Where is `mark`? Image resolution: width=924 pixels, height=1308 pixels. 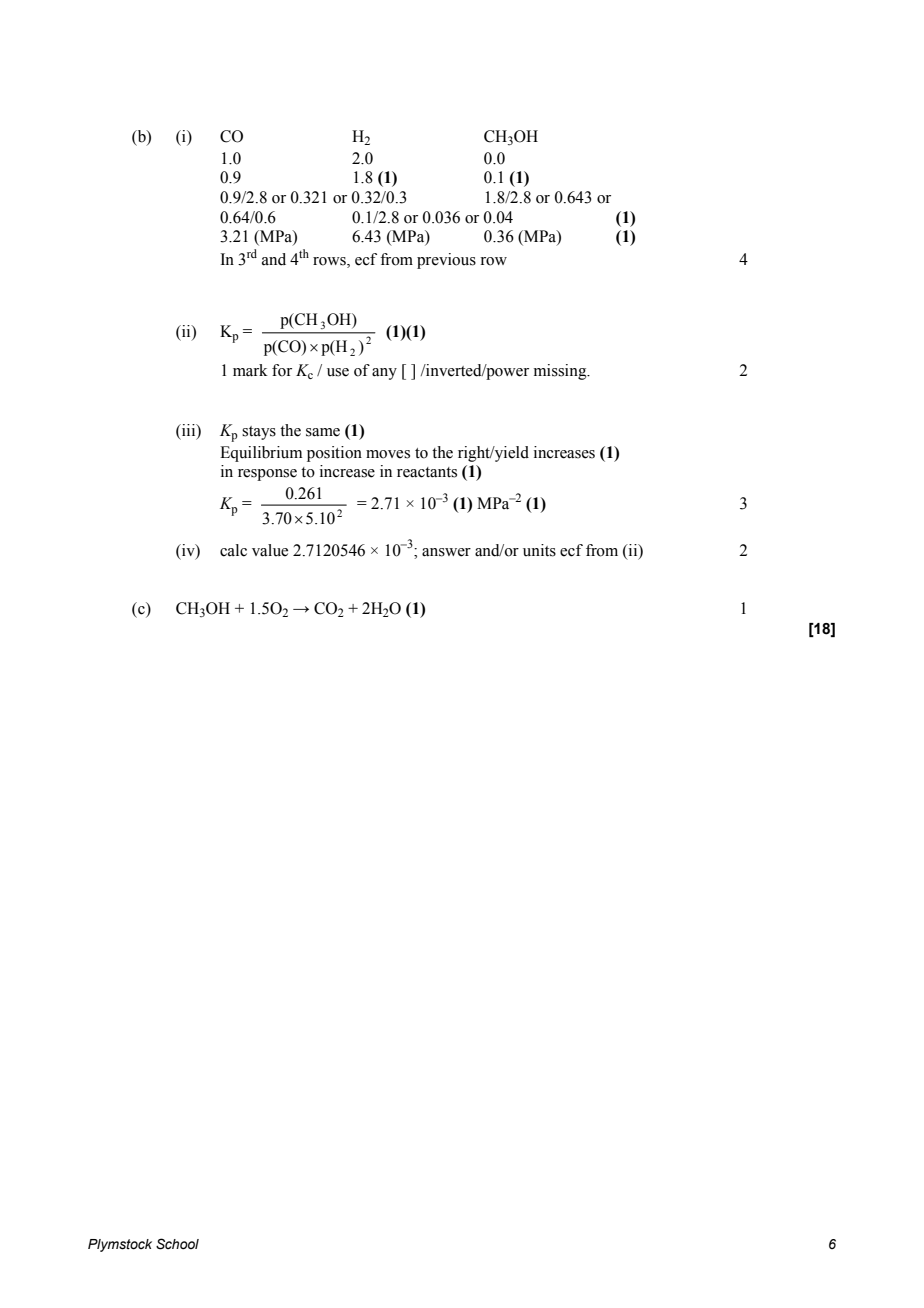 mark is located at coordinates (250, 370).
